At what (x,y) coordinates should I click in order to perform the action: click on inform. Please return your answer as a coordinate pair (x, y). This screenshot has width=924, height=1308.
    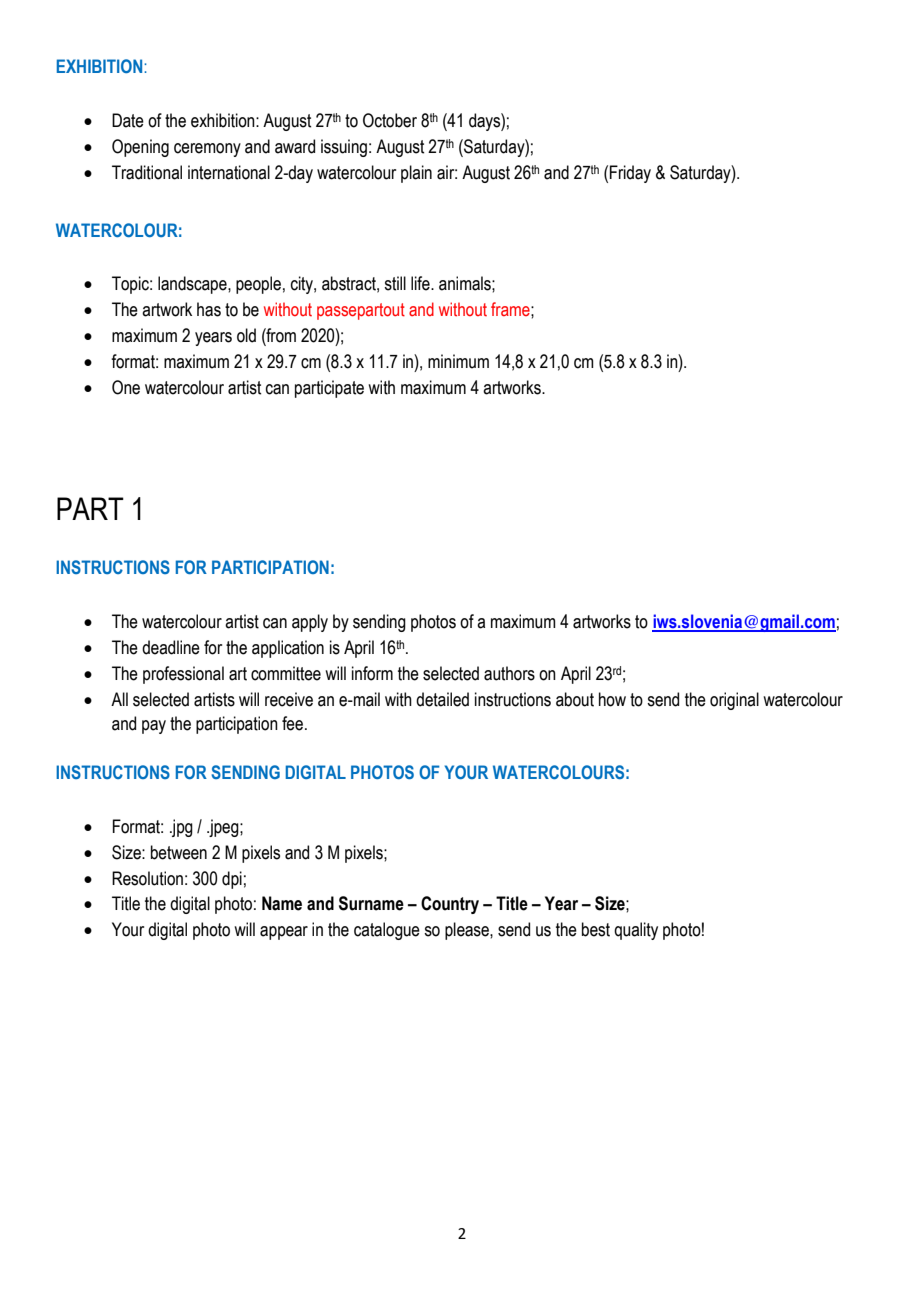
    Looking at the image, I should click on (372, 673).
